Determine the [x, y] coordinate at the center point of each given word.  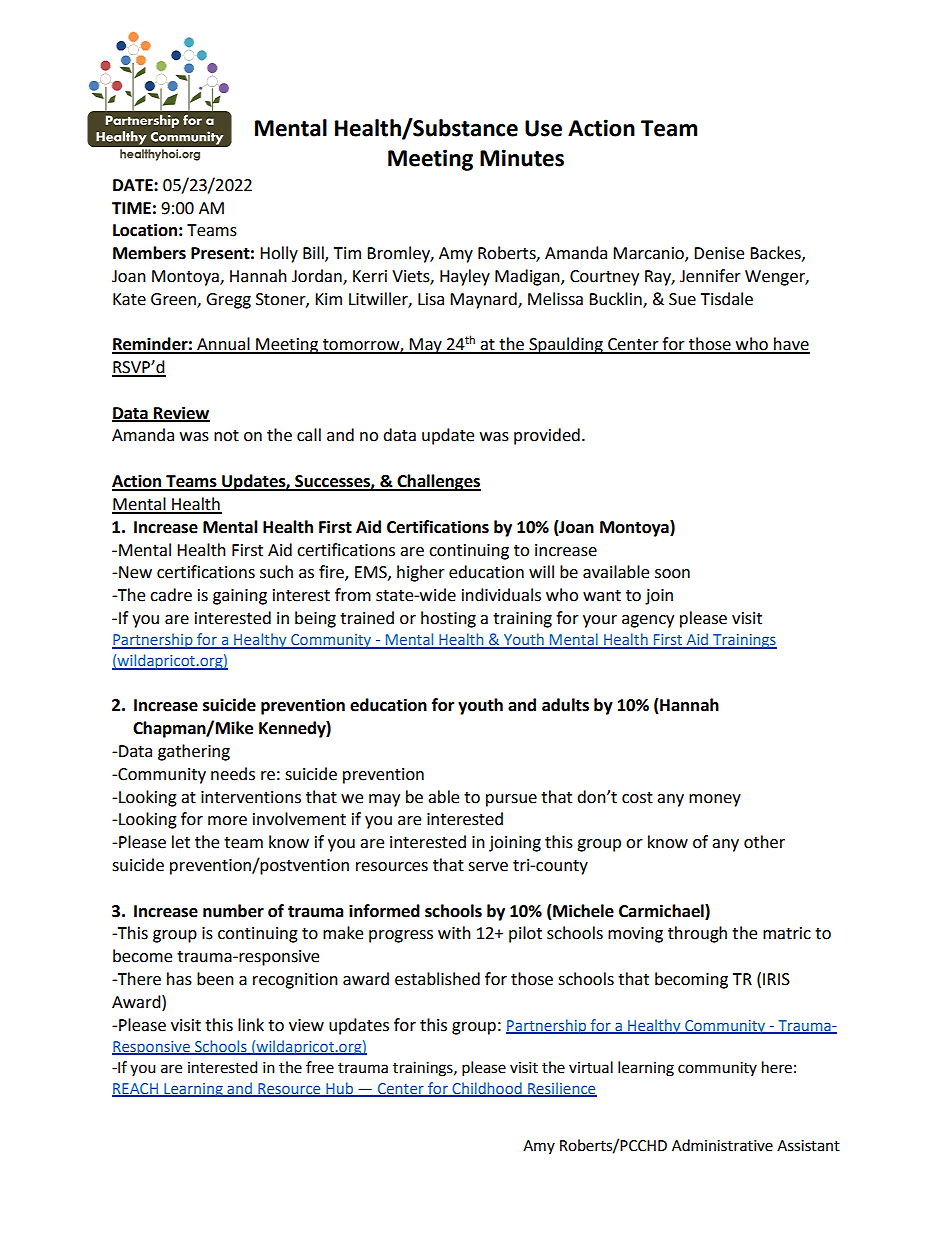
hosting [448, 619]
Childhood [487, 1089]
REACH [136, 1089]
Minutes [522, 158]
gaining [240, 597]
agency [648, 621]
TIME [131, 208]
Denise [719, 253]
